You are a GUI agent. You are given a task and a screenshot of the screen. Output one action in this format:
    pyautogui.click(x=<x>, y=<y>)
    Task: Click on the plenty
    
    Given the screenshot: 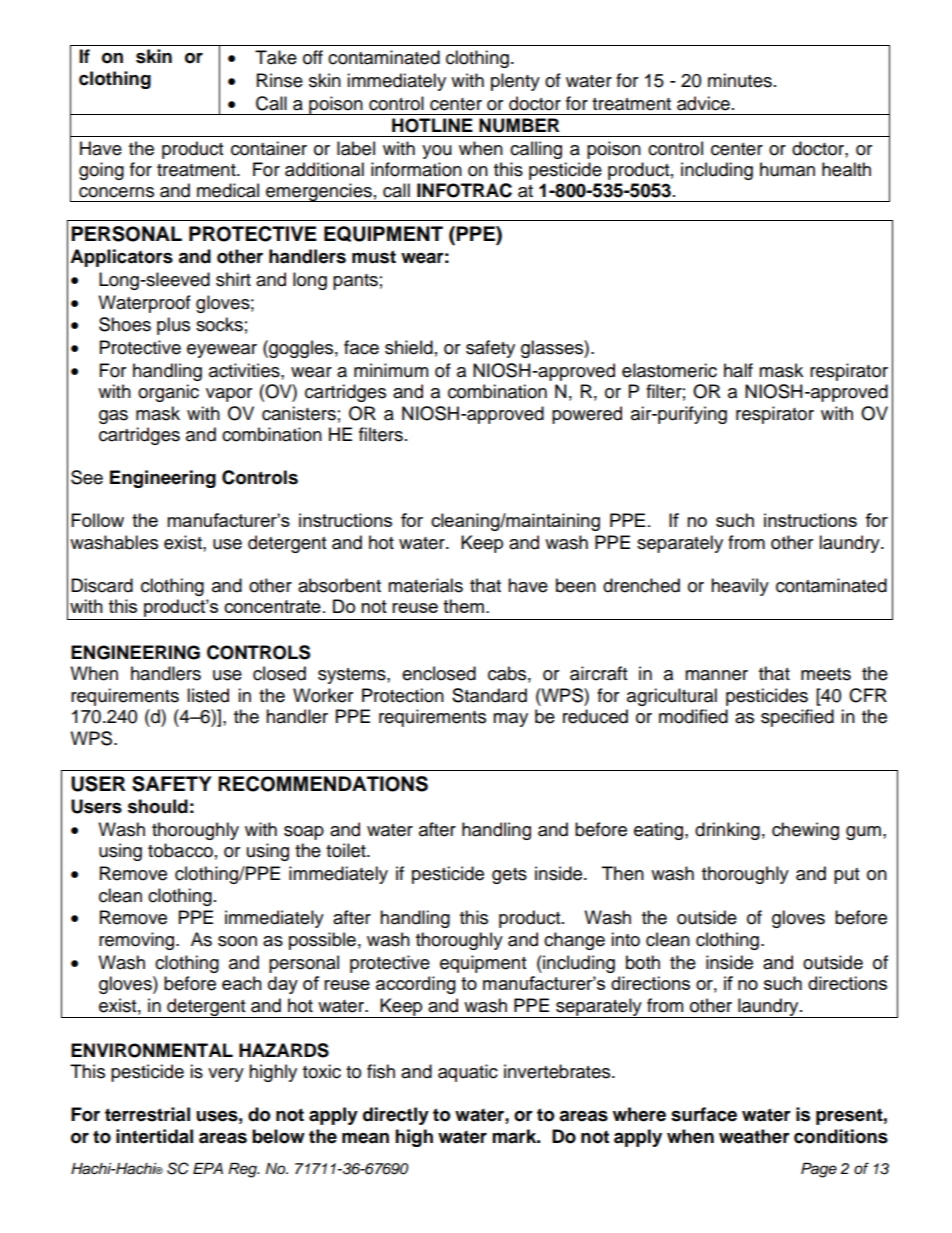 What is the action you would take?
    pyautogui.click(x=515, y=82)
